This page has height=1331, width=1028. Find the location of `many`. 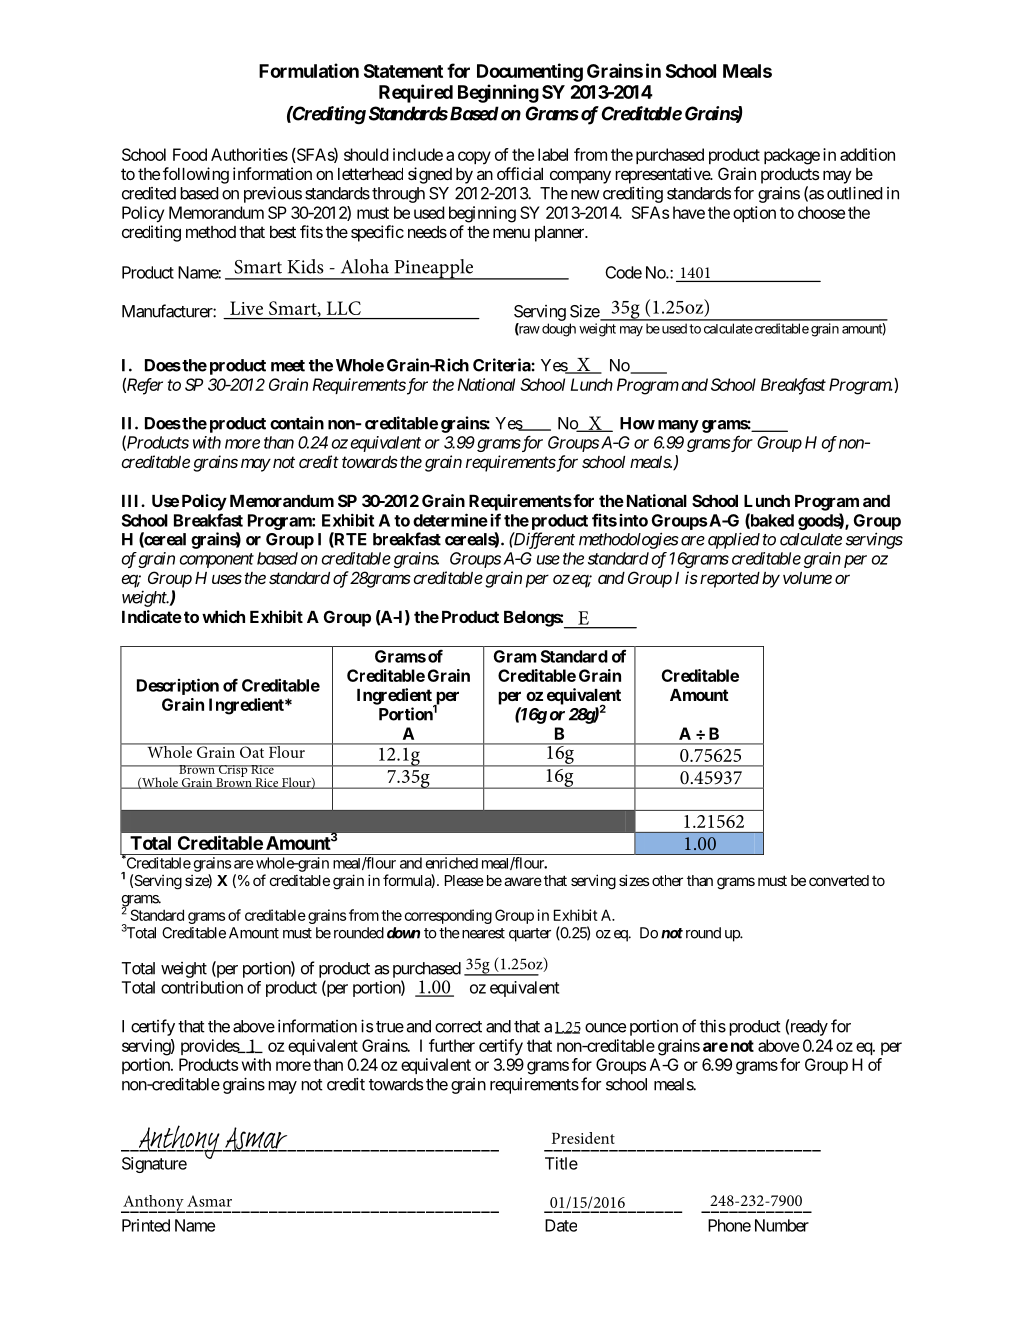

many is located at coordinates (678, 426).
